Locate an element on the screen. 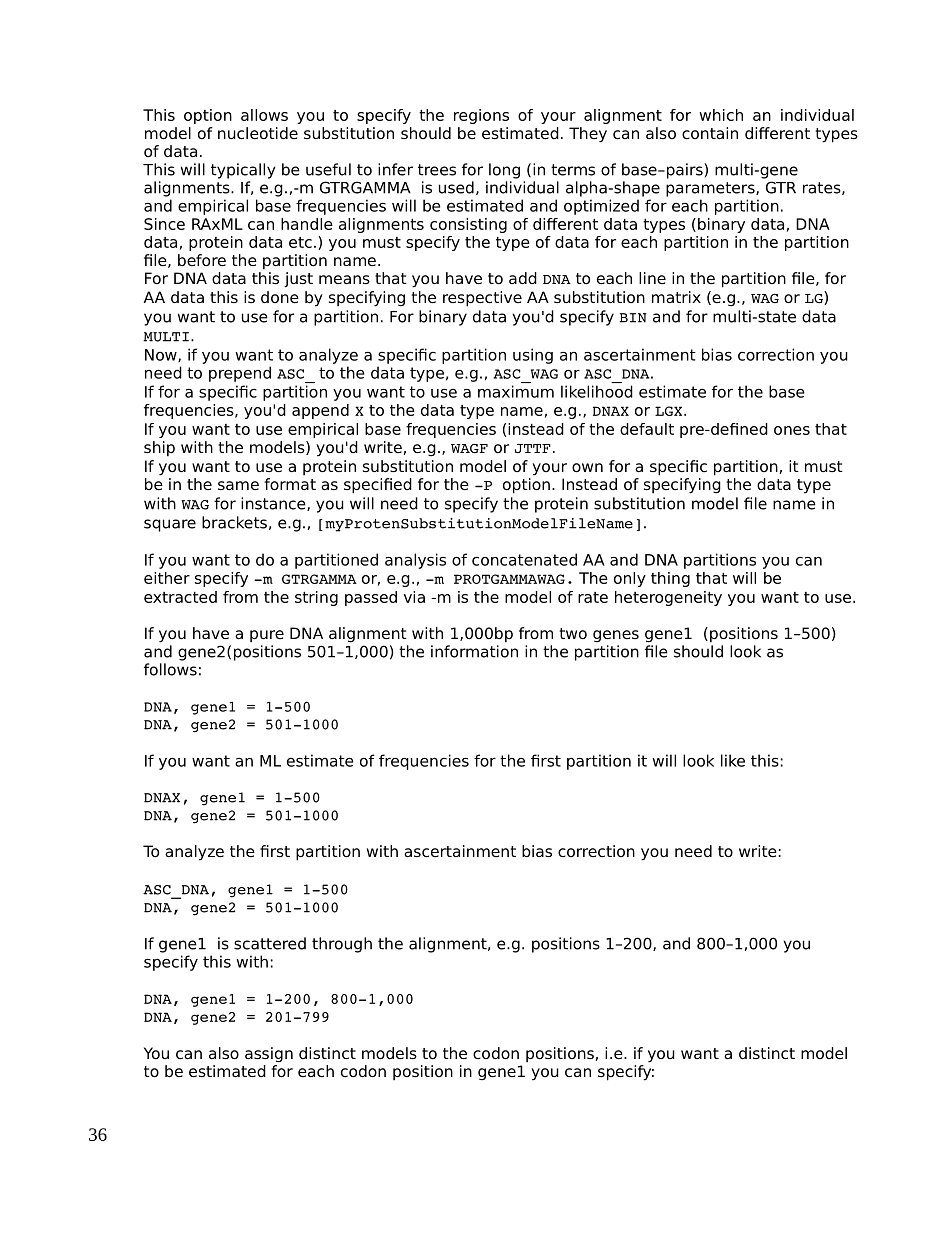 The height and width of the screenshot is (1233, 952). through is located at coordinates (342, 945).
